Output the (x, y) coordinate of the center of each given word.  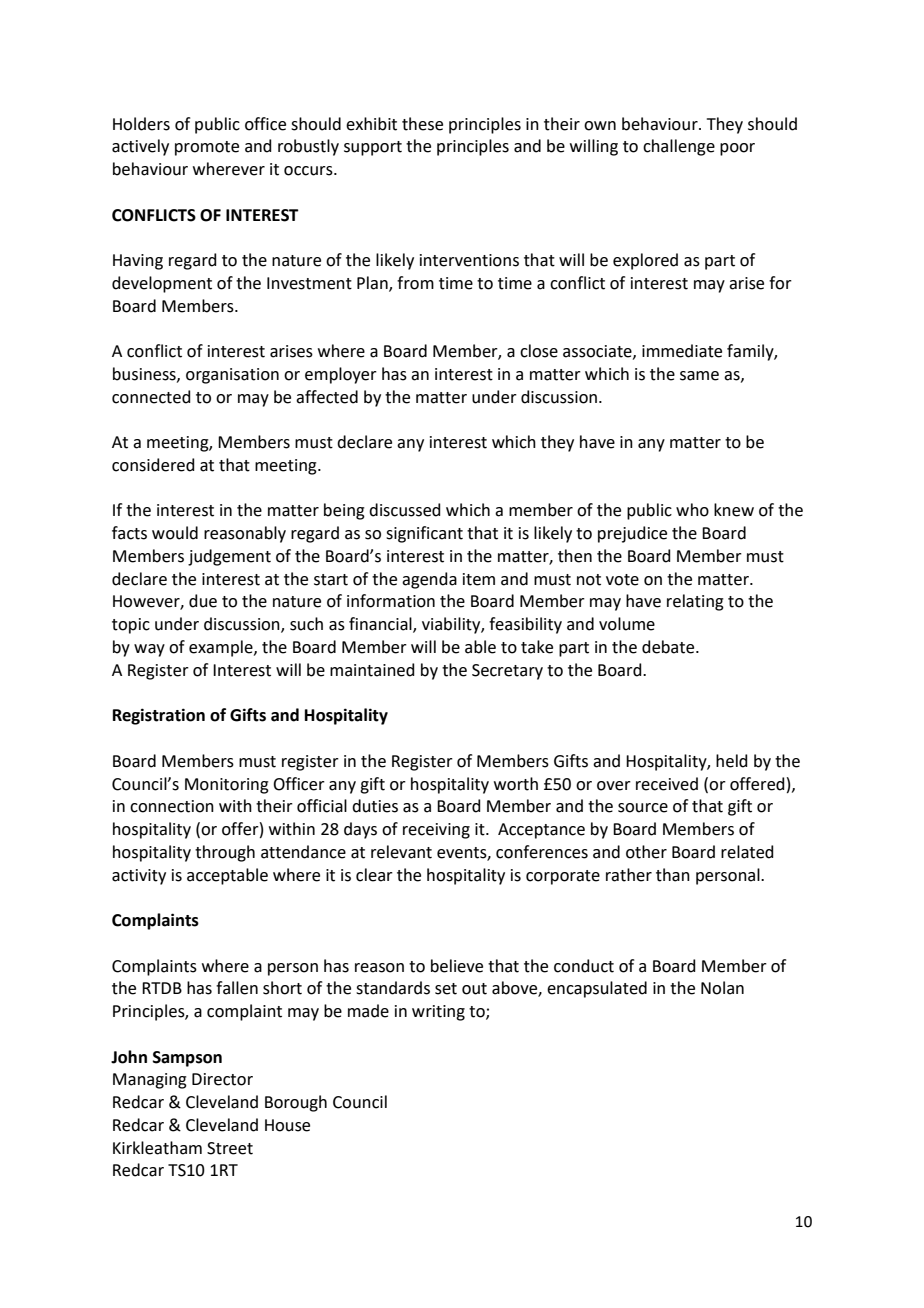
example (222, 648)
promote (207, 148)
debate (669, 647)
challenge (679, 147)
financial (381, 625)
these (422, 124)
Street (230, 1148)
